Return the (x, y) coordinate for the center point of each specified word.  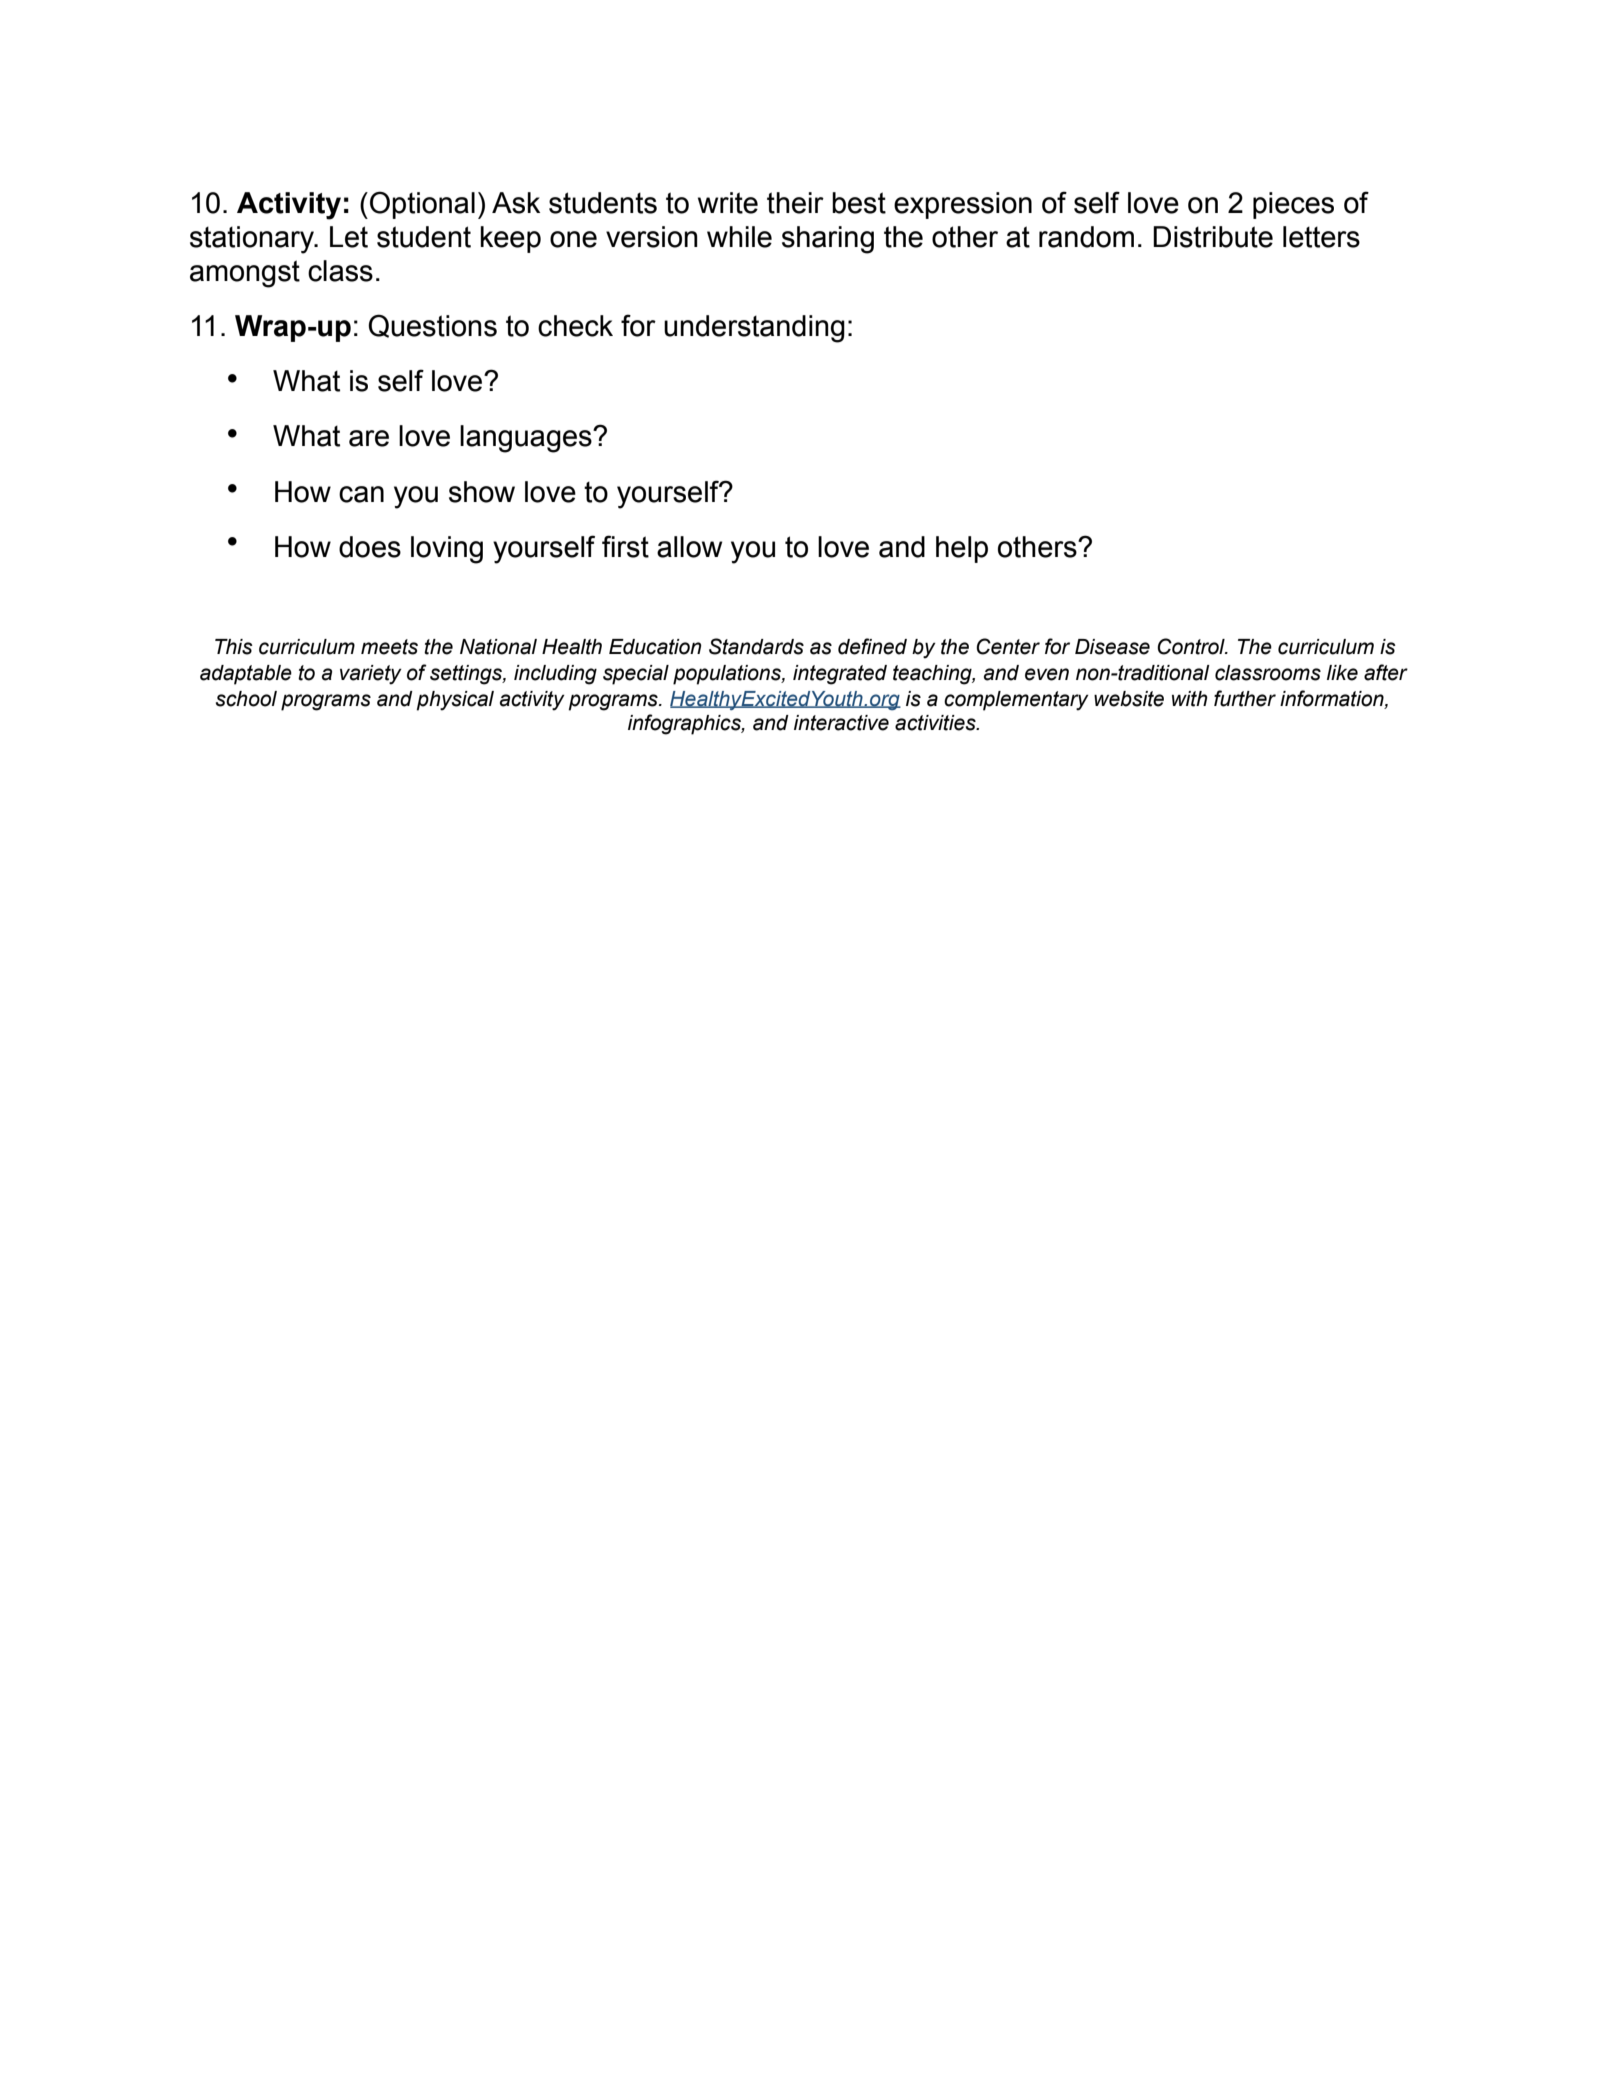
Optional (422, 205)
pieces (1293, 205)
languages (527, 439)
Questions (432, 326)
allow (689, 547)
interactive (841, 723)
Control (1192, 646)
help (962, 549)
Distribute (1213, 237)
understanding (754, 329)
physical (455, 701)
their (795, 203)
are (369, 438)
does (370, 547)
